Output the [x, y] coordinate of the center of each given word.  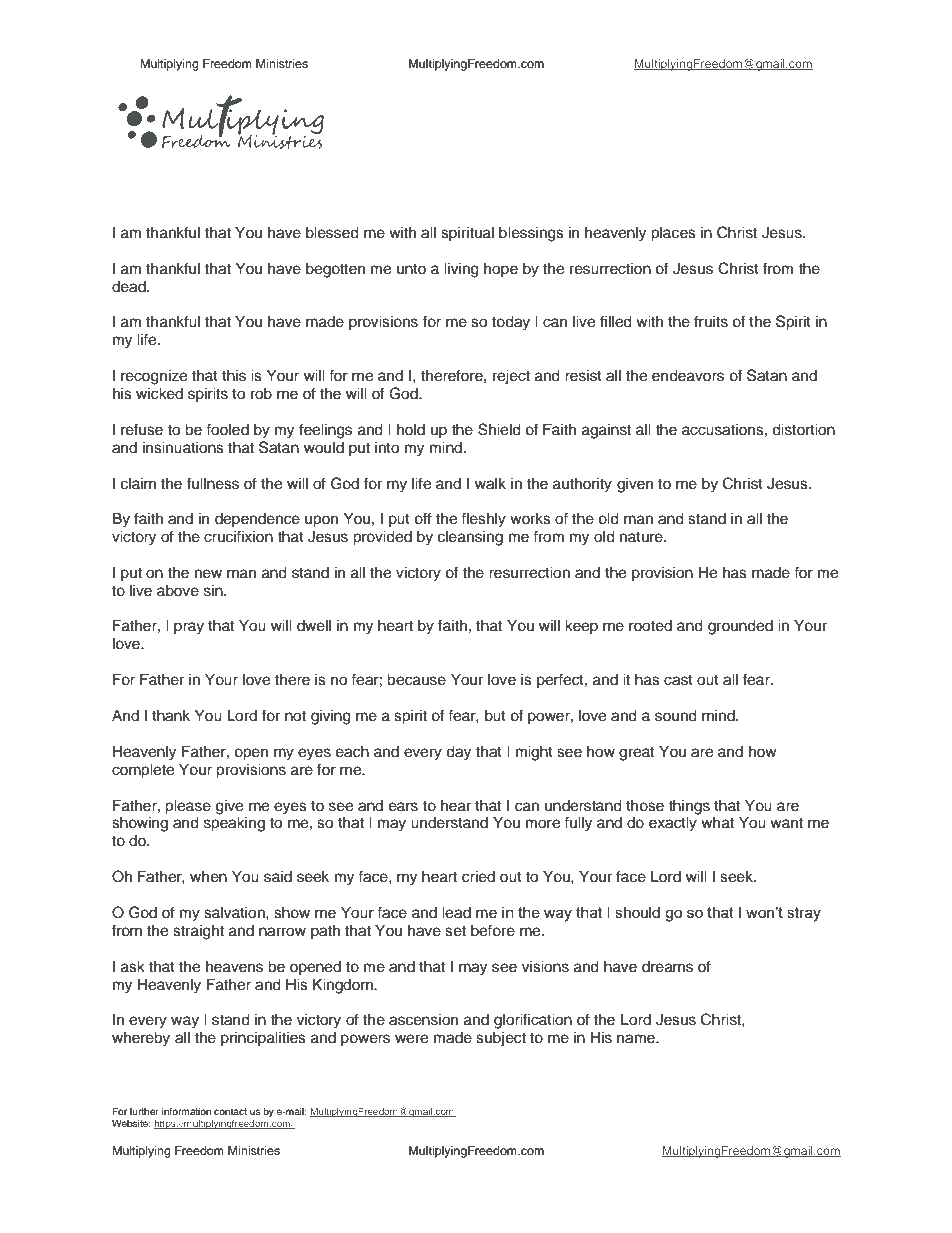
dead [130, 287]
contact [230, 1111]
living [461, 270]
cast [678, 680]
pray [189, 628]
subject [501, 1039]
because [416, 680]
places [673, 234]
